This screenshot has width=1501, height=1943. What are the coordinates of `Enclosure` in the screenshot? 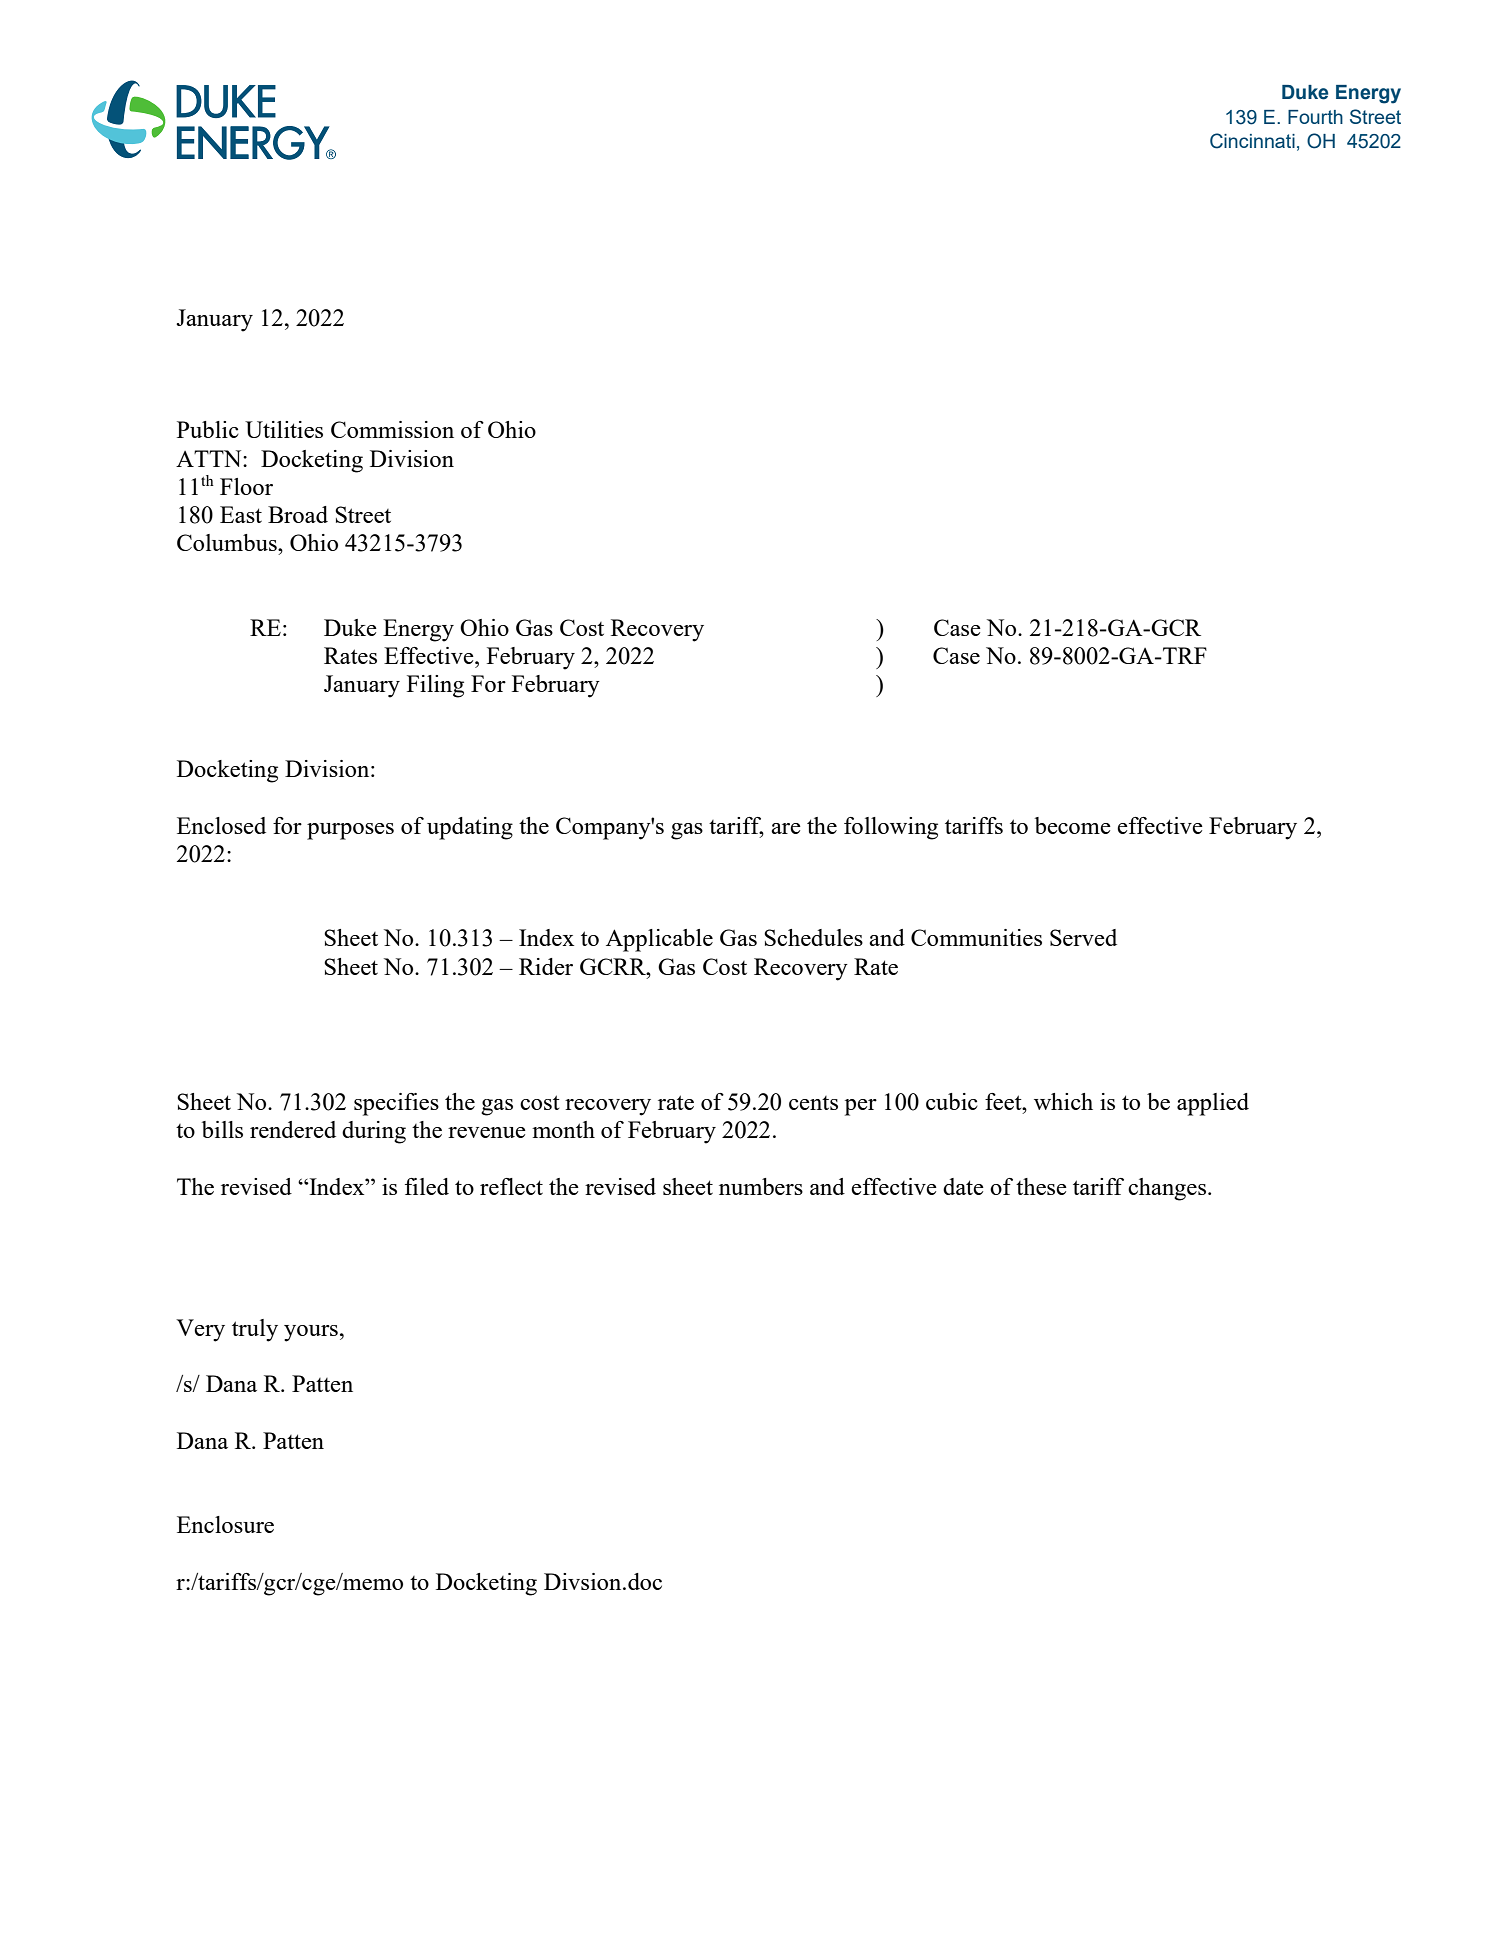 It's located at (225, 1524).
